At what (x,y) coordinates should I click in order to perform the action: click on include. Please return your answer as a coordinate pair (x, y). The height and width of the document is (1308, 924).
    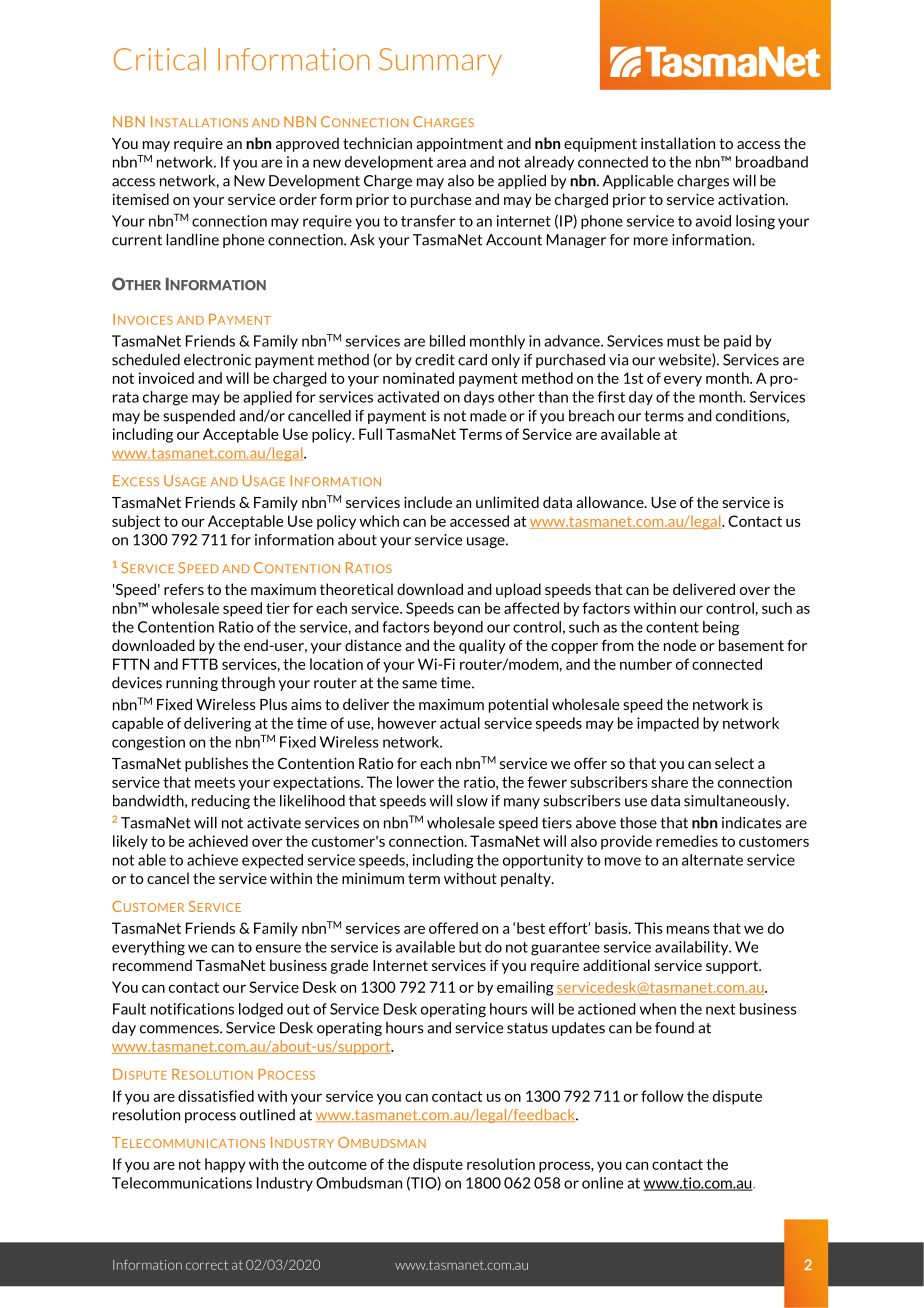
    Looking at the image, I should click on (428, 502).
